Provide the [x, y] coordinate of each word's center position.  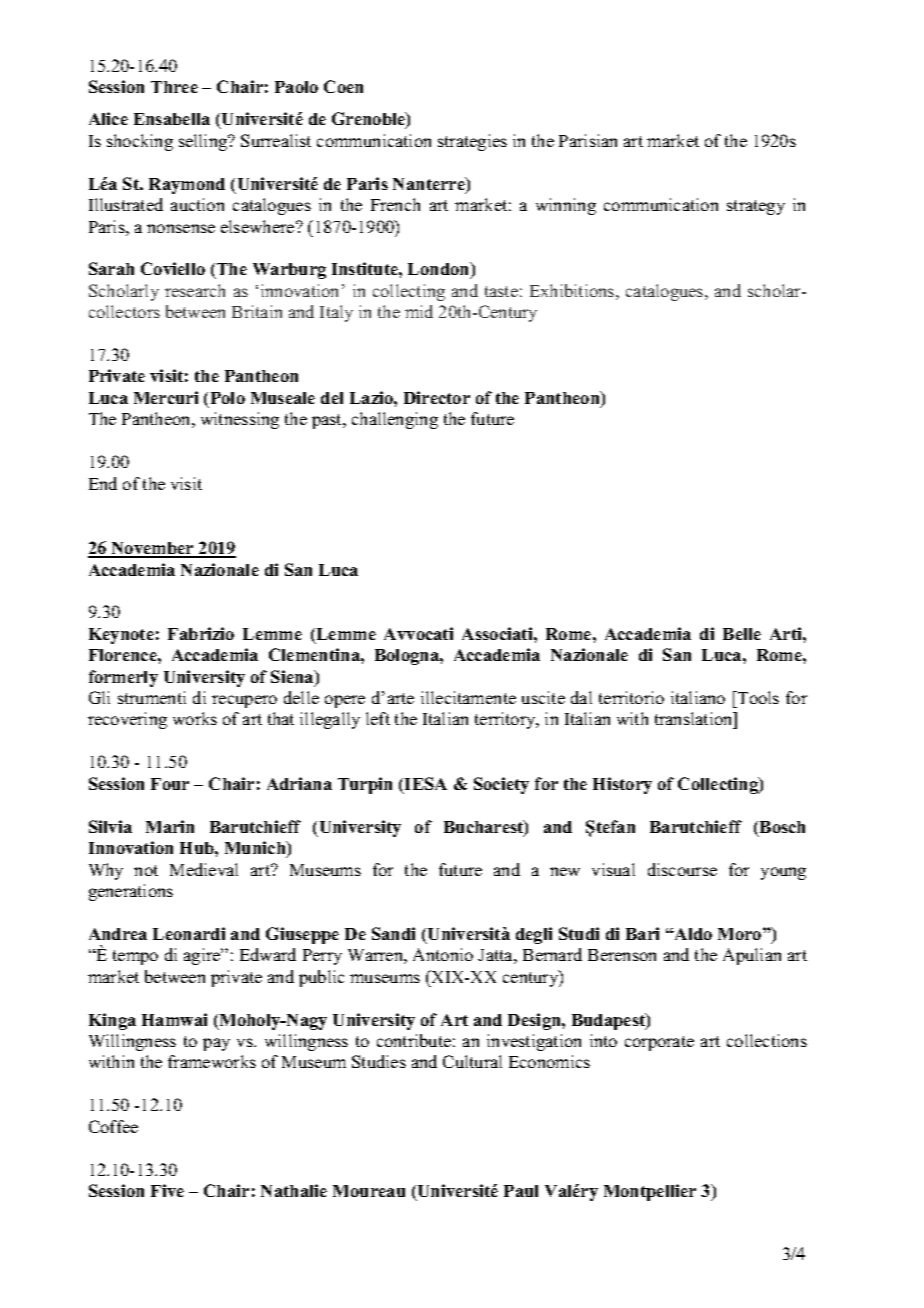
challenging [395, 420]
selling [204, 142]
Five [167, 1190]
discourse [682, 869]
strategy [756, 207]
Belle [742, 634]
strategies [472, 142]
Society [501, 785]
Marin [170, 826]
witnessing [240, 420]
